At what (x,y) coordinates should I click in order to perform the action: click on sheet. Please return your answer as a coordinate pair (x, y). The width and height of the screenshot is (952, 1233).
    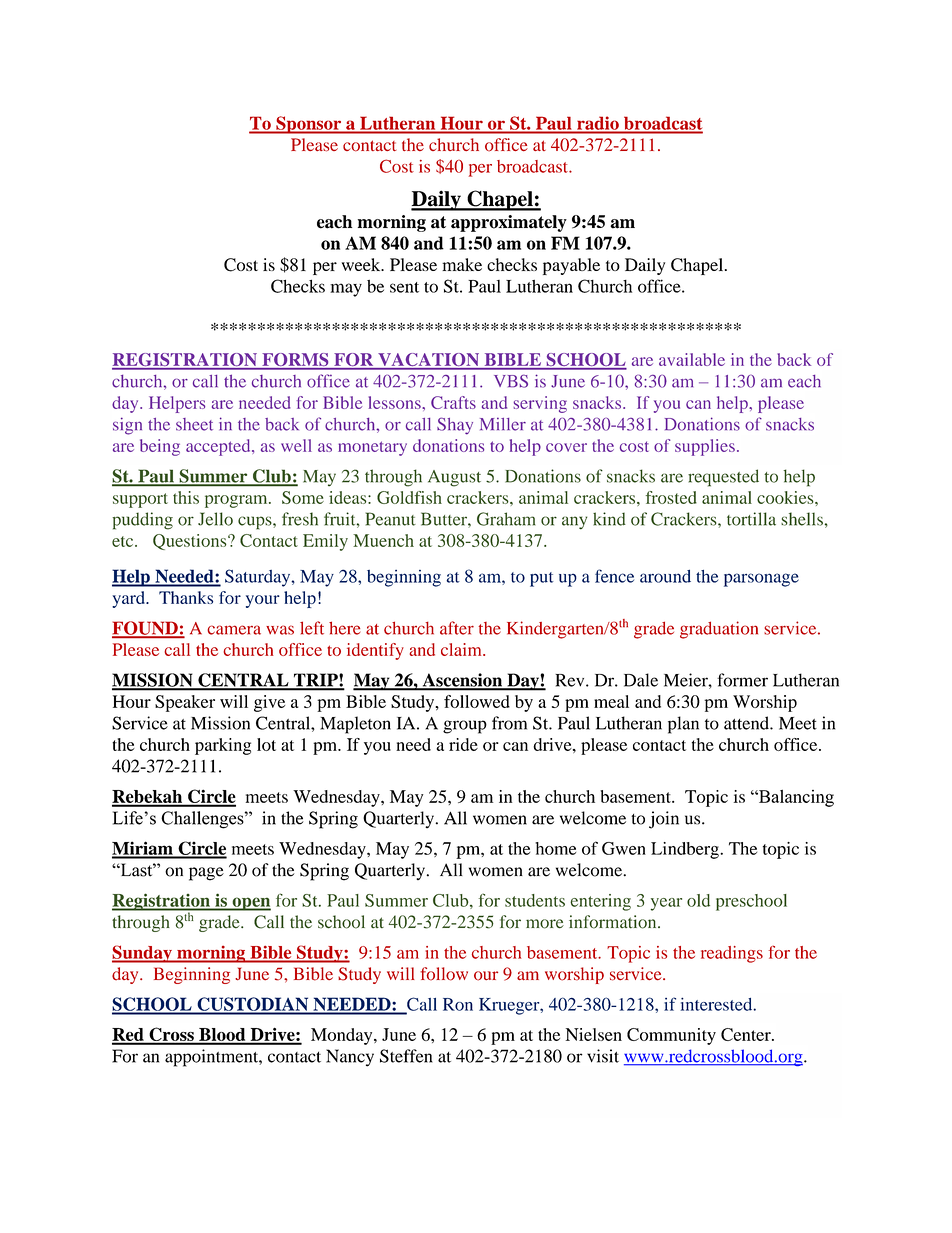
    Looking at the image, I should click on (194, 424).
